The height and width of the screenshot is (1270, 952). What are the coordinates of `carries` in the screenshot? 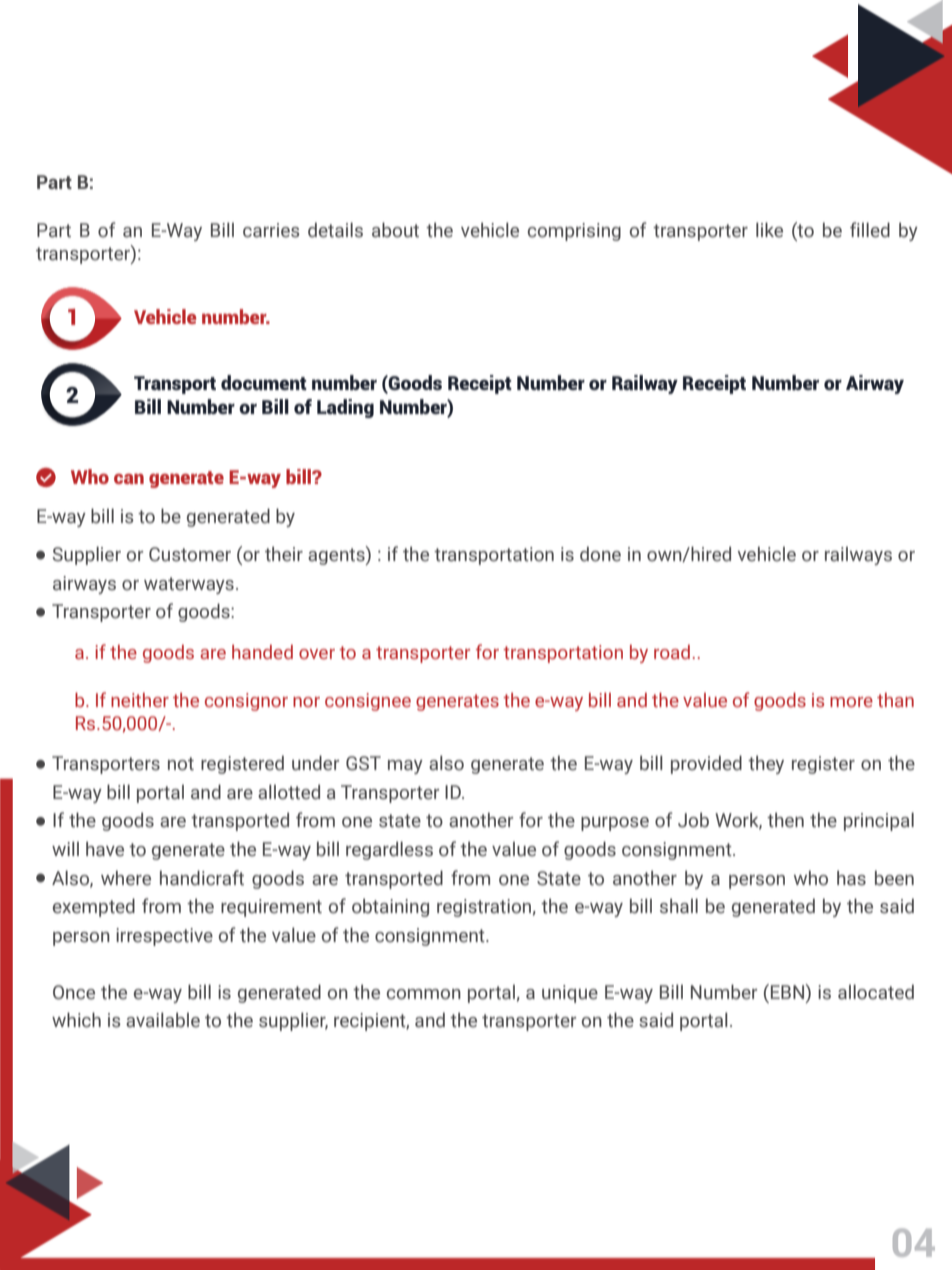 It's located at (271, 230).
